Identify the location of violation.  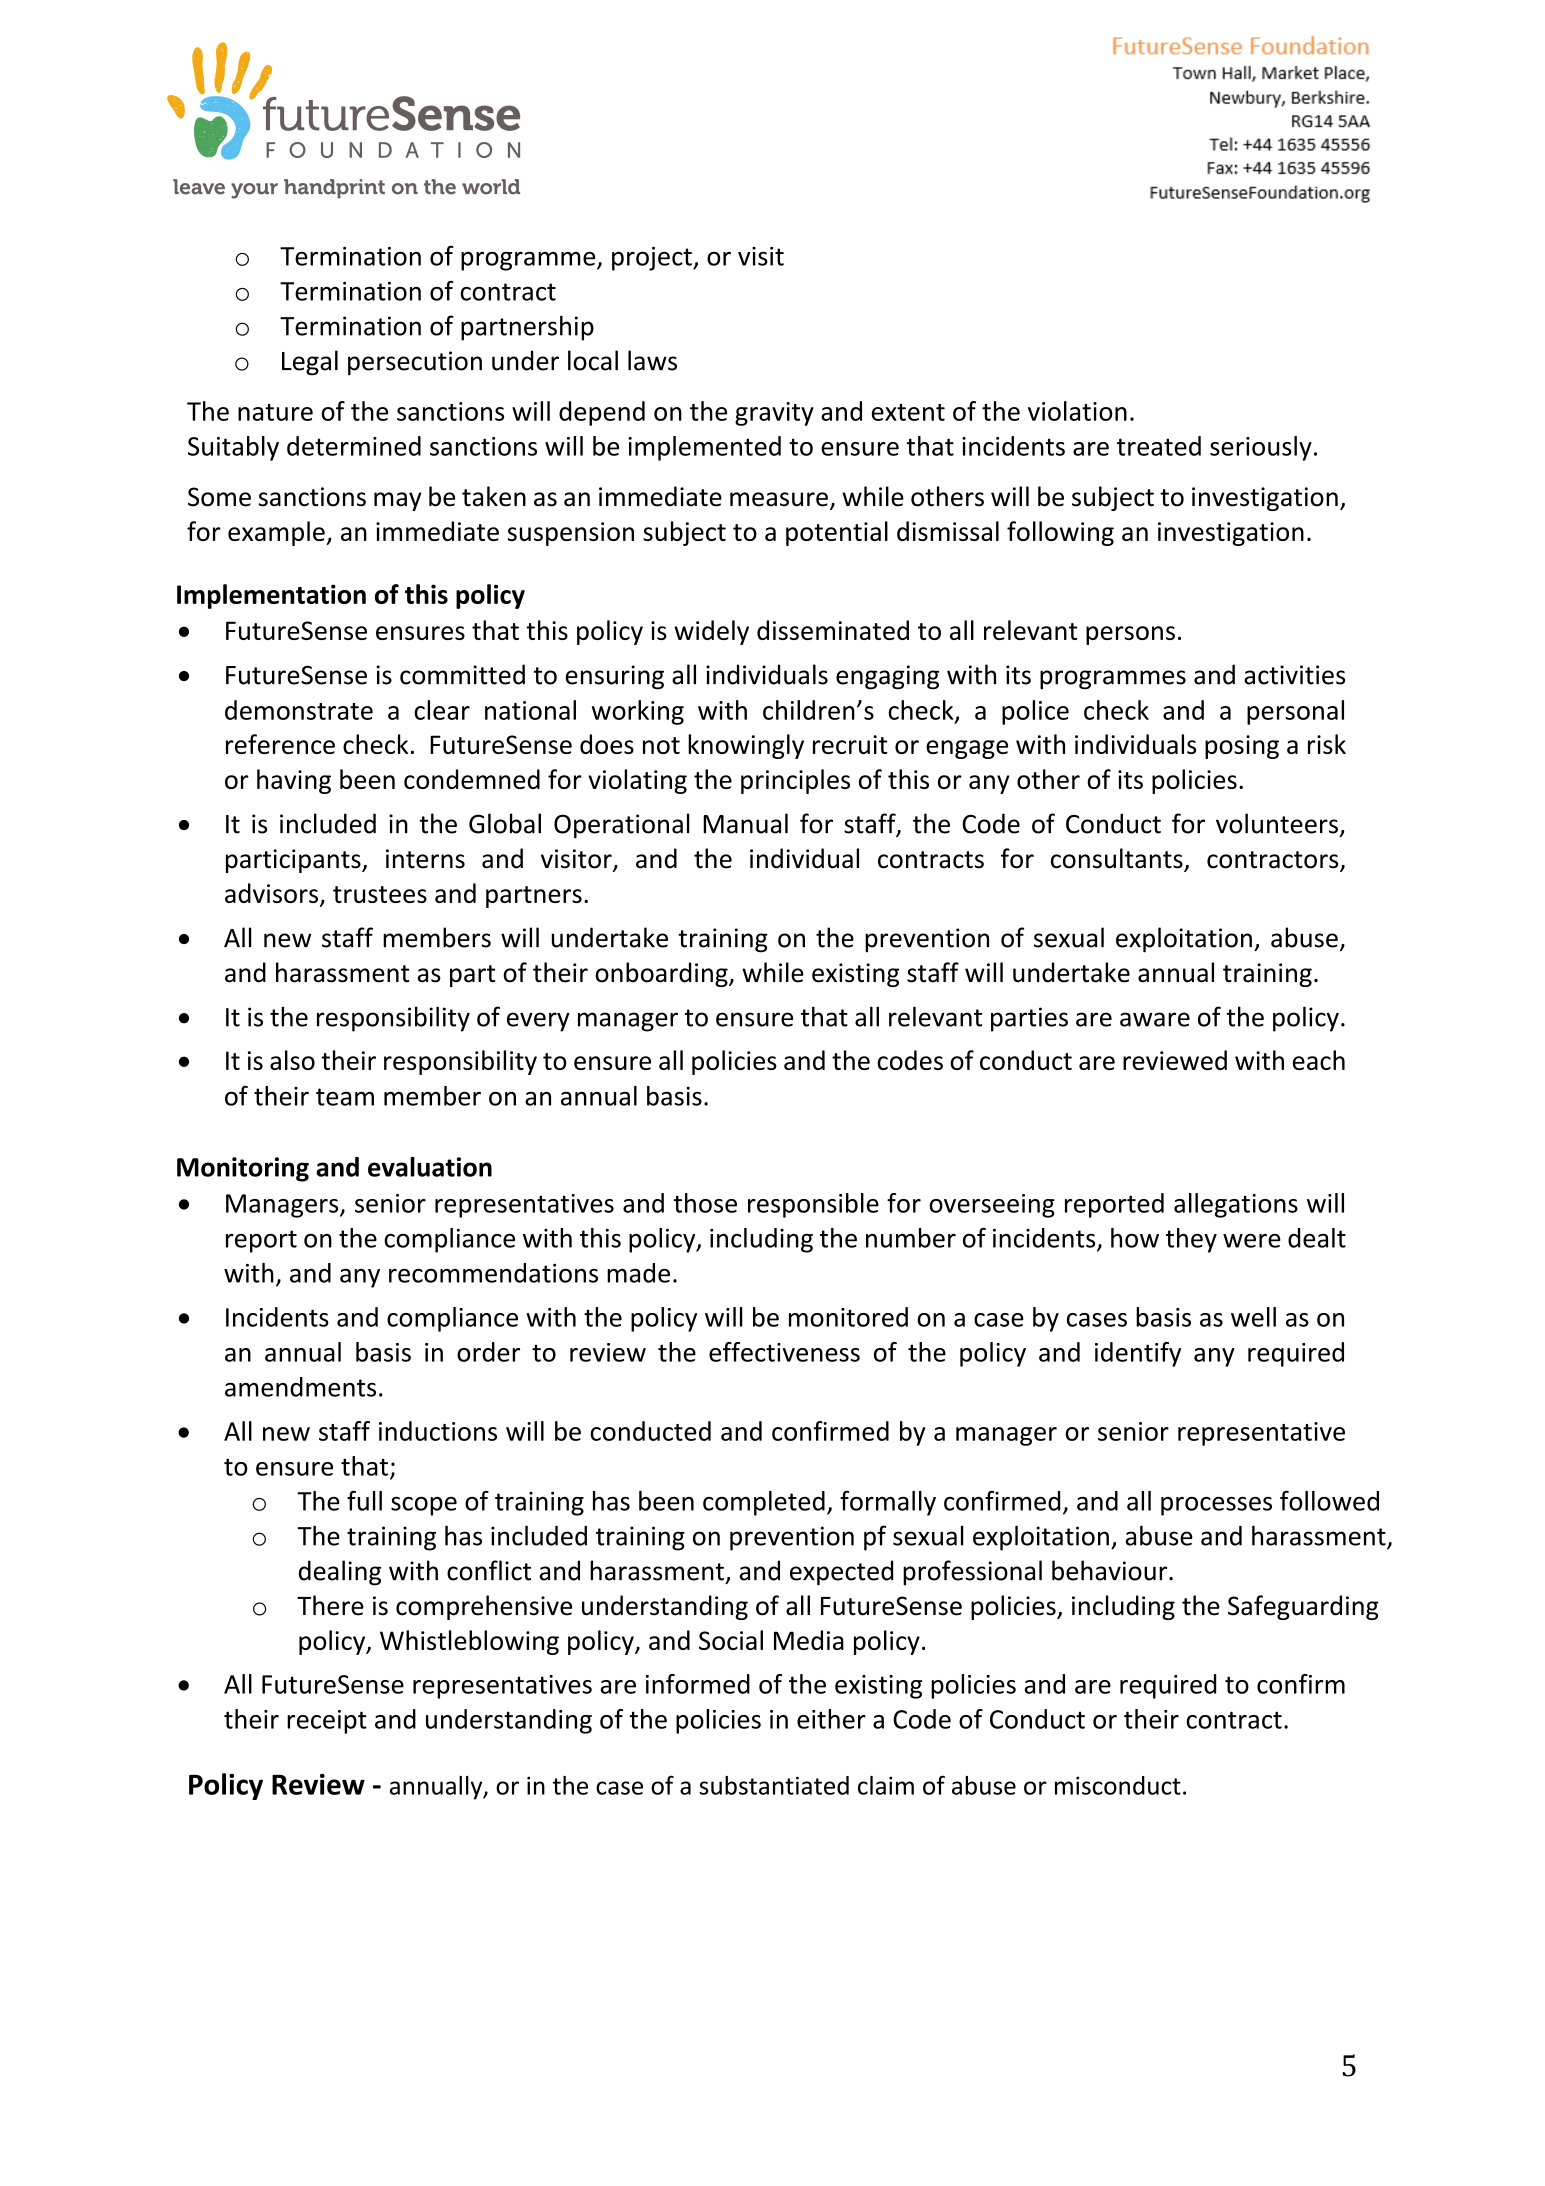
(1077, 411).
